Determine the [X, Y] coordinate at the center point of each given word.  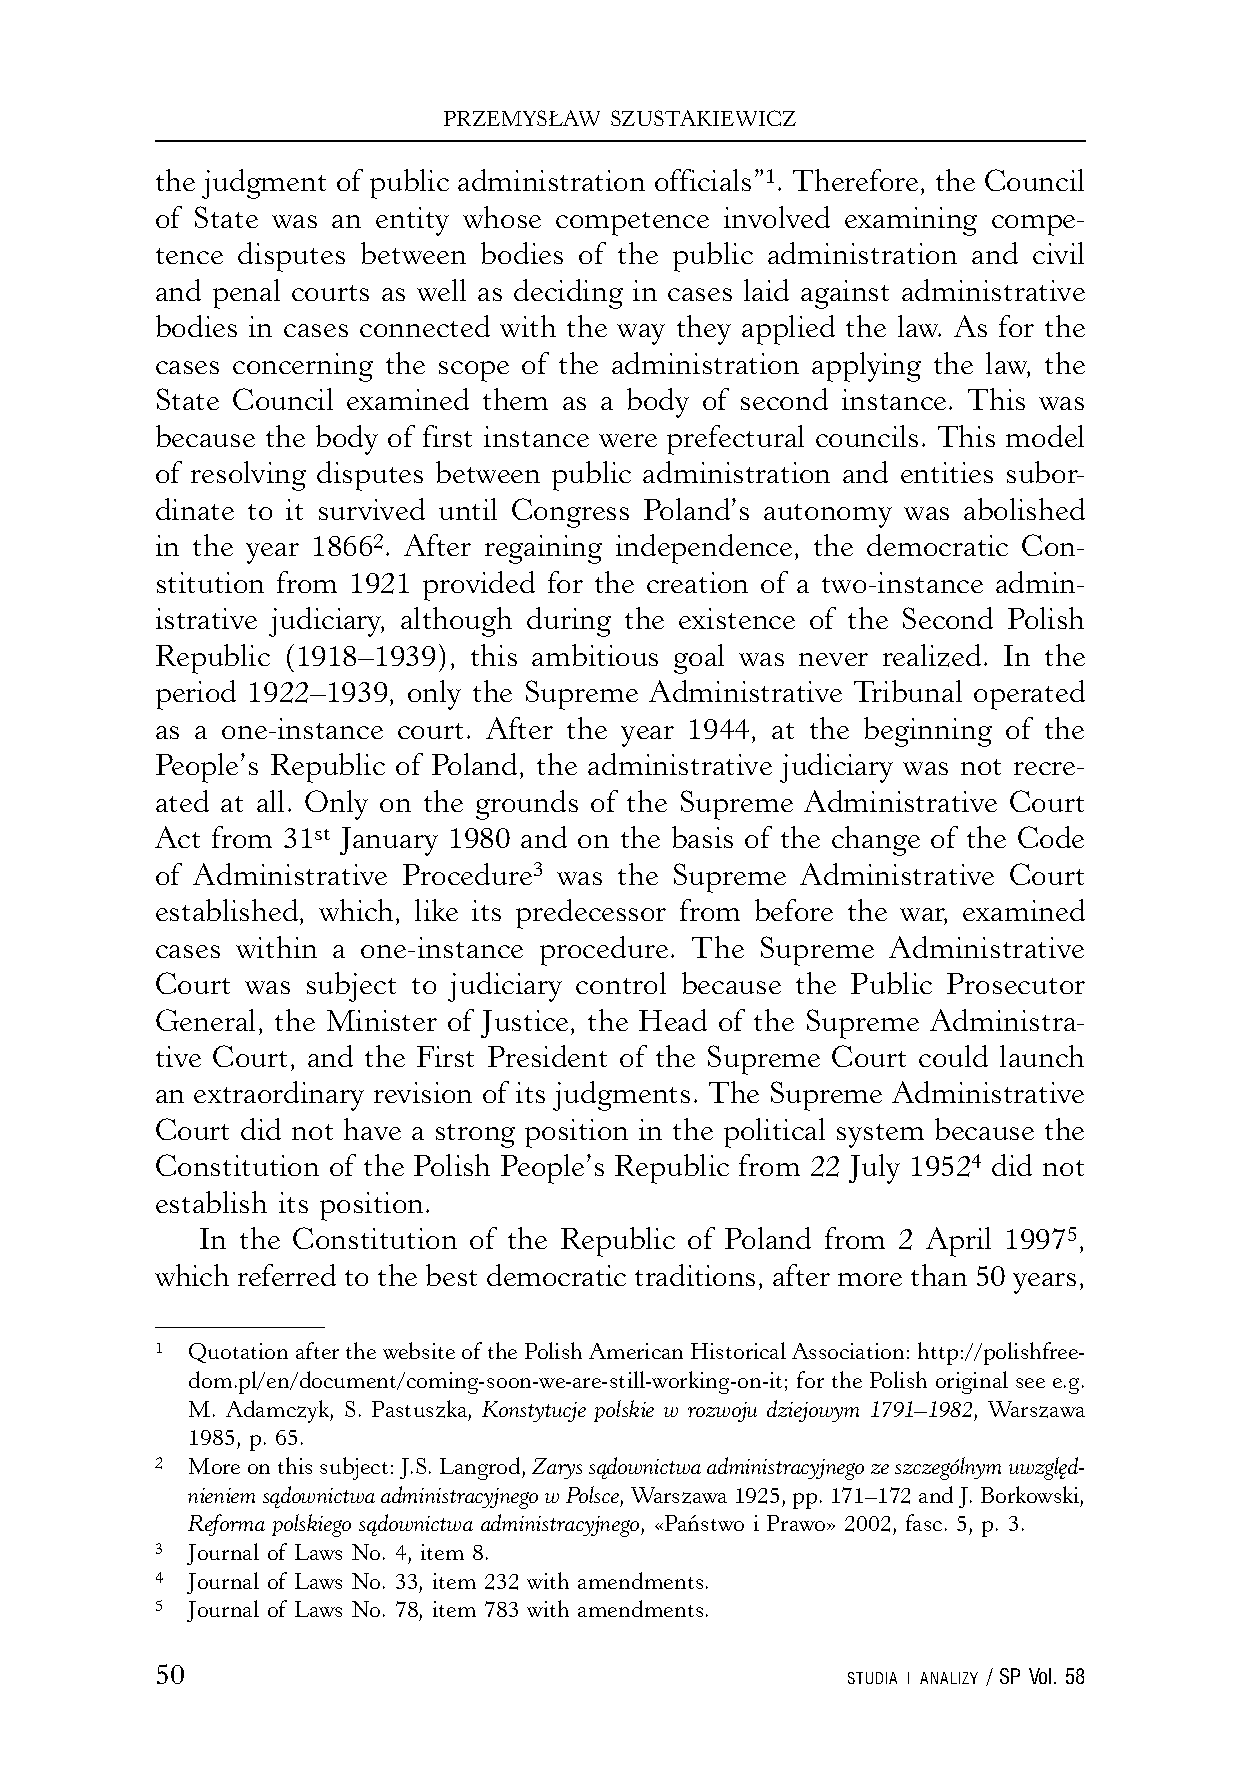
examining [911, 221]
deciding [568, 294]
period [196, 695]
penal [246, 294]
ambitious [595, 655]
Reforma [226, 1525]
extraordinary [279, 1096]
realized [932, 655]
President [547, 1056]
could [953, 1056]
